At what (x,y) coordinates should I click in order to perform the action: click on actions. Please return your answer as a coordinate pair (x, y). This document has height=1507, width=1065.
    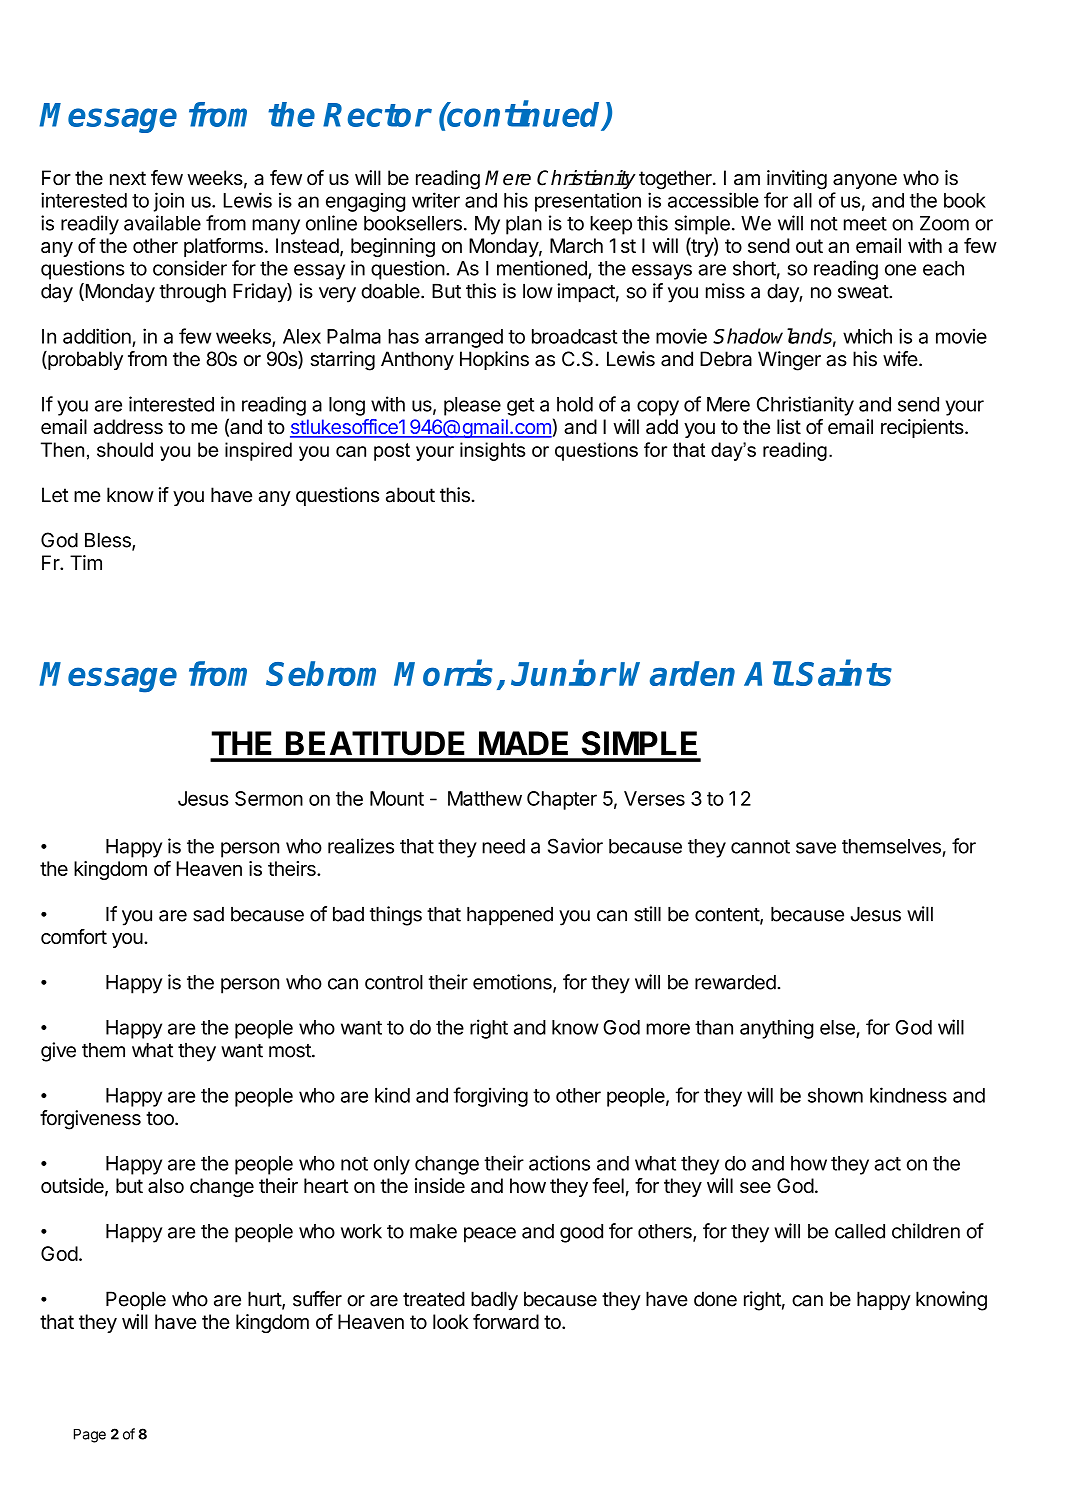
    Looking at the image, I should click on (559, 1163).
